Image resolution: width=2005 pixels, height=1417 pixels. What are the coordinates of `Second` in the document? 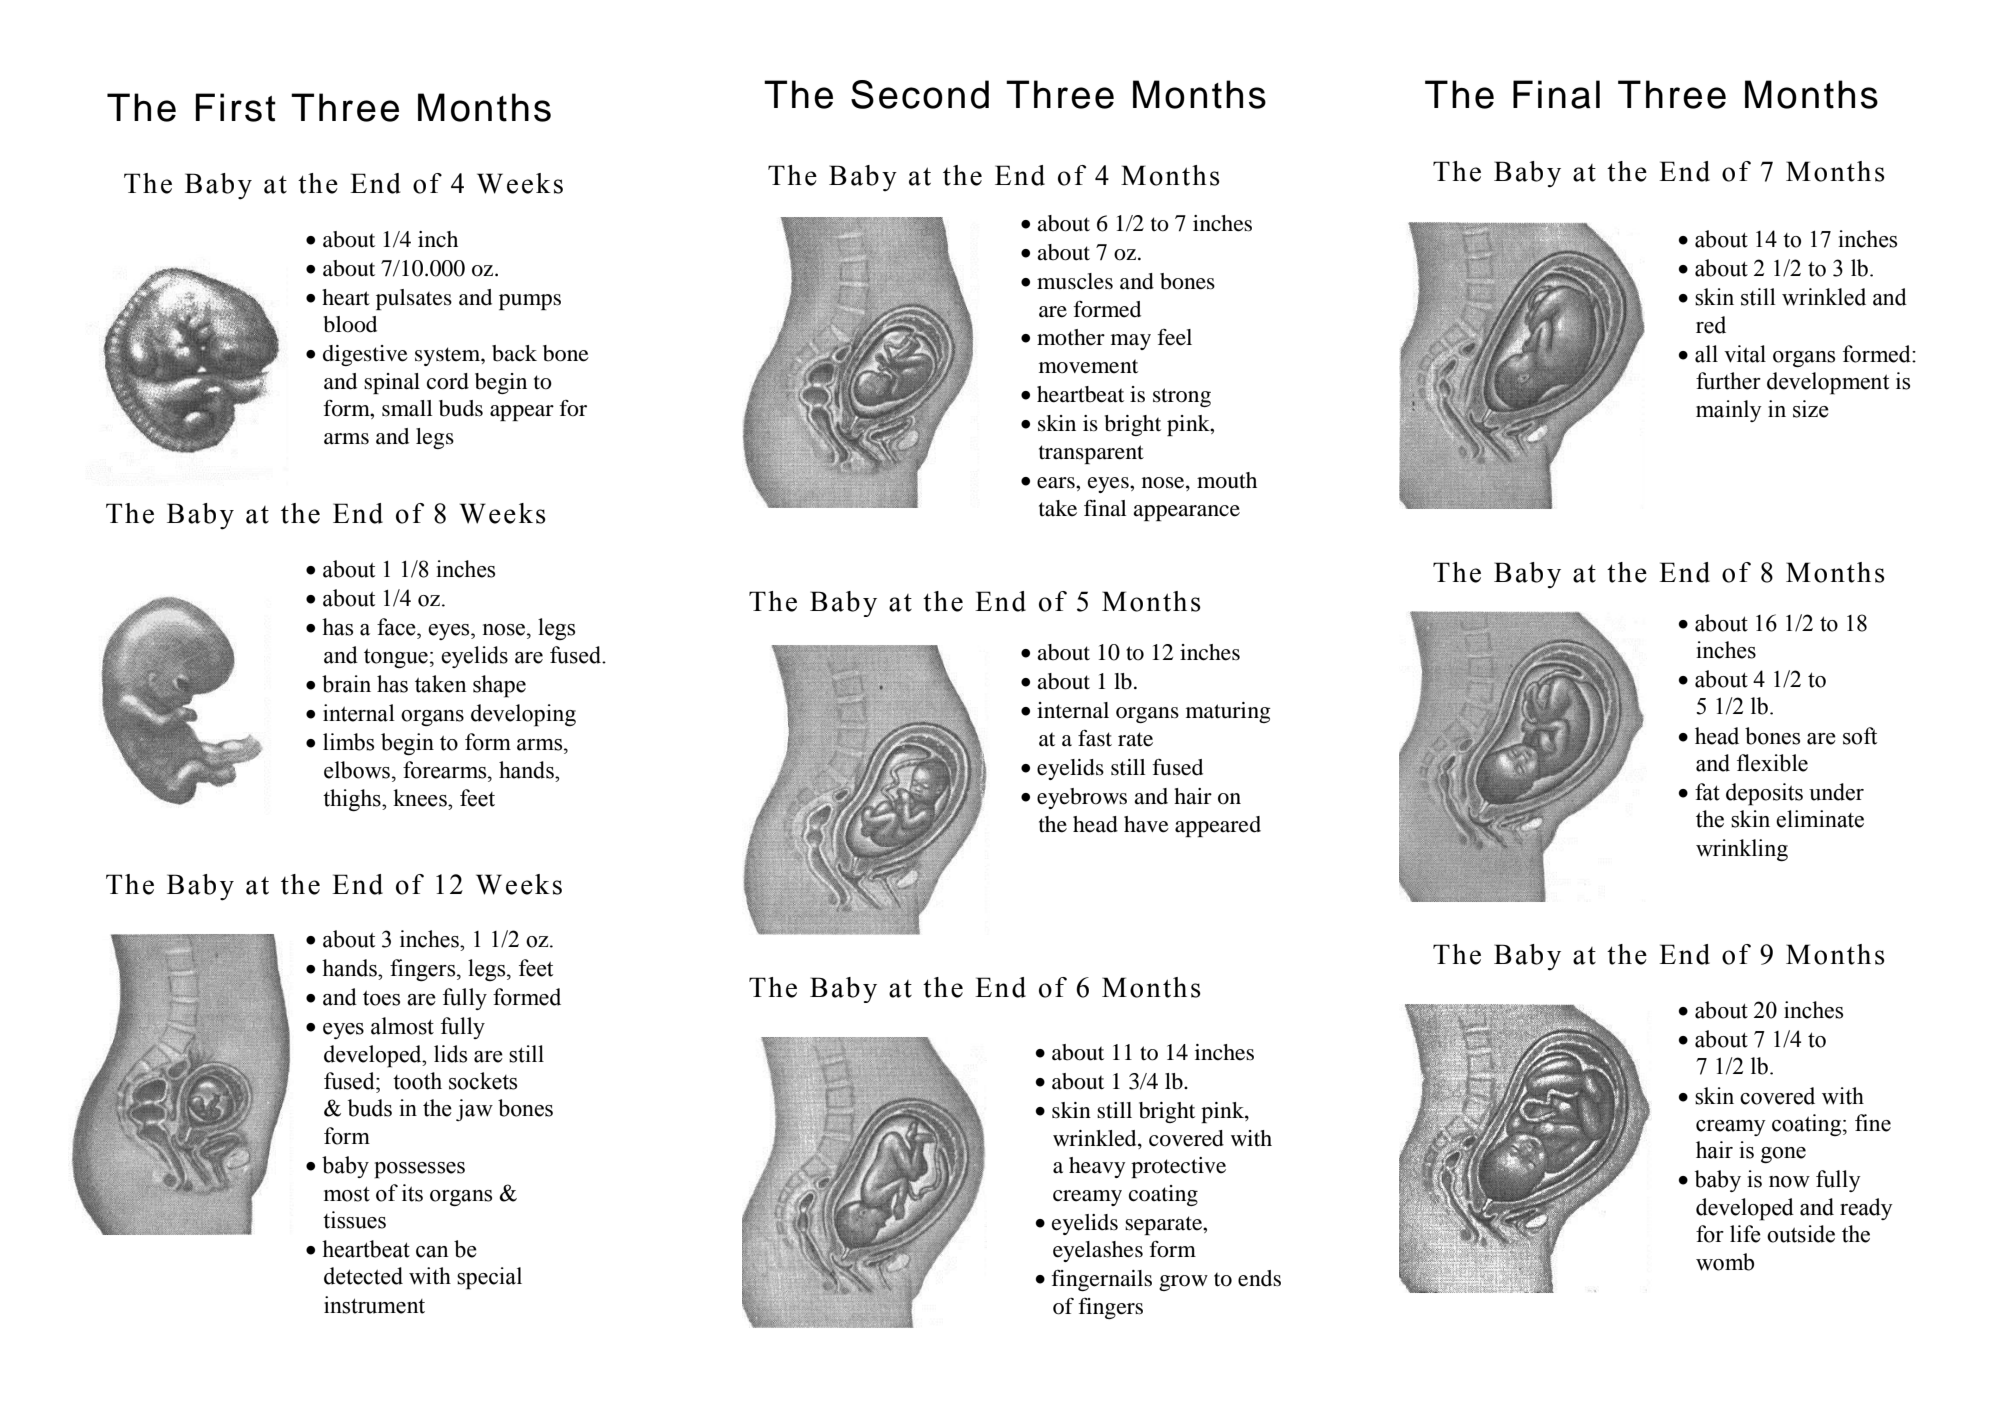 It's located at (920, 94).
